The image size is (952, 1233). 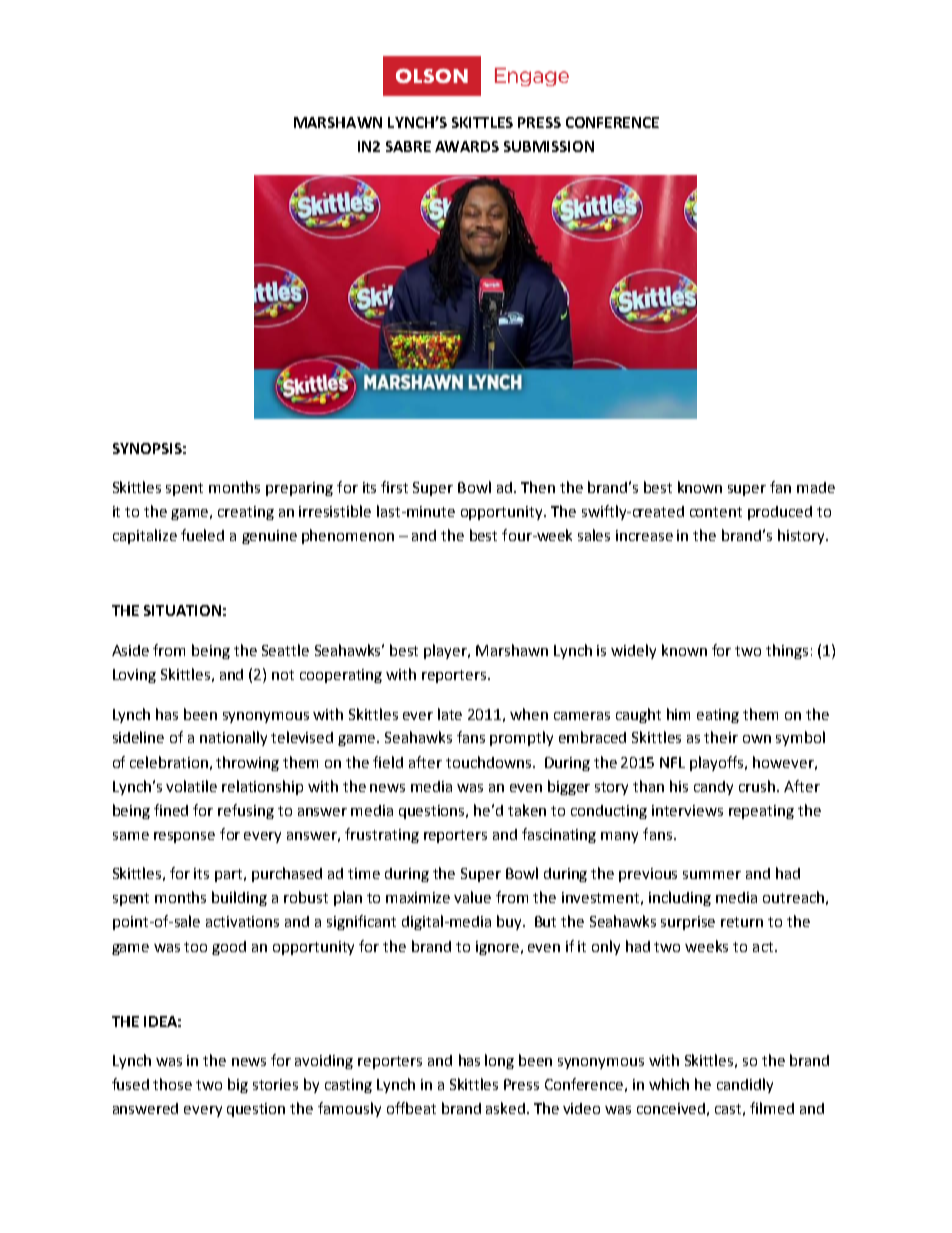 What do you see at coordinates (299, 489) in the document?
I see `preparing` at bounding box center [299, 489].
